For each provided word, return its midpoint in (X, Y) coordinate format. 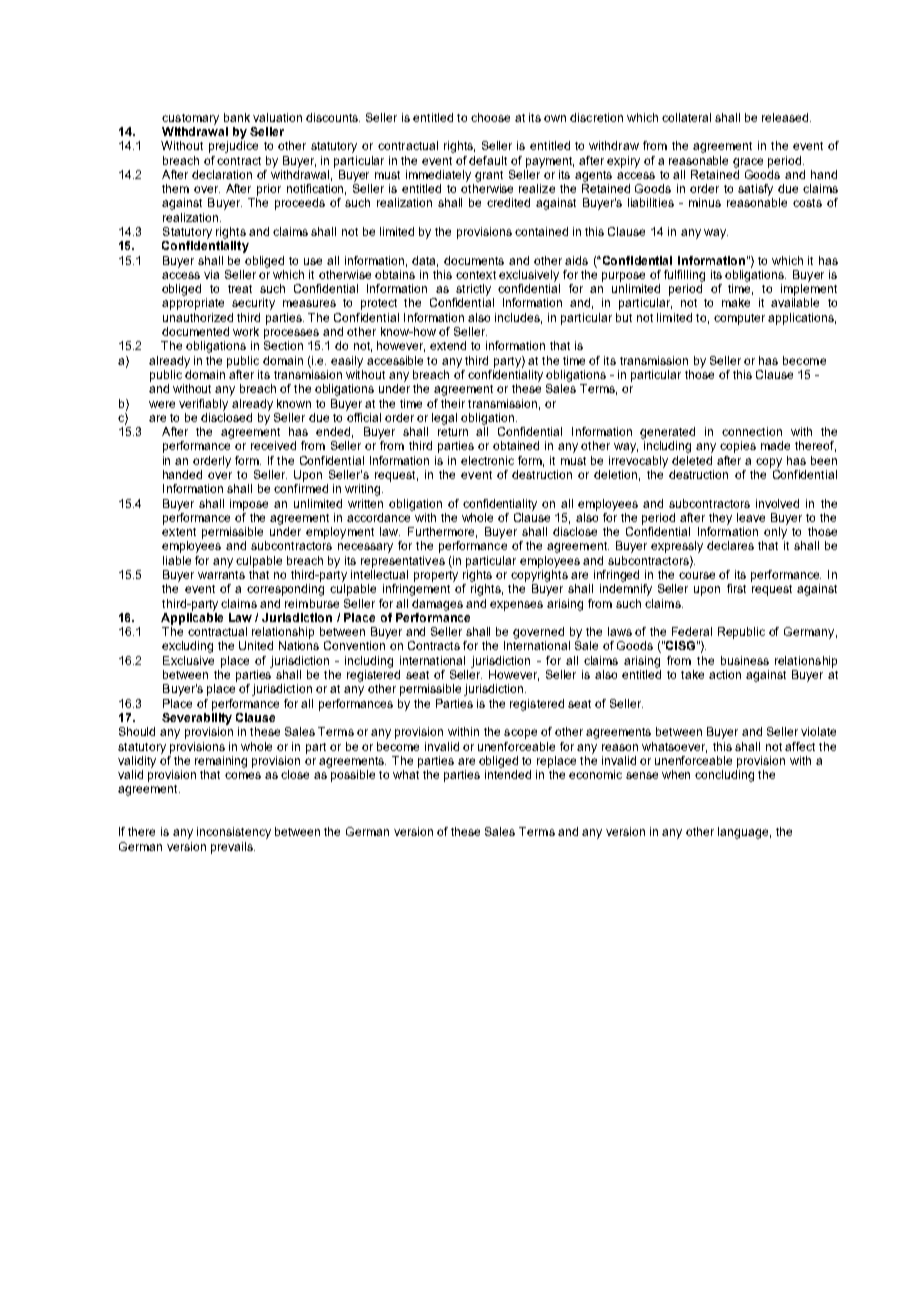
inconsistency (234, 833)
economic (595, 774)
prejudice (233, 147)
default (488, 160)
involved (777, 503)
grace (748, 163)
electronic (487, 460)
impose (249, 505)
